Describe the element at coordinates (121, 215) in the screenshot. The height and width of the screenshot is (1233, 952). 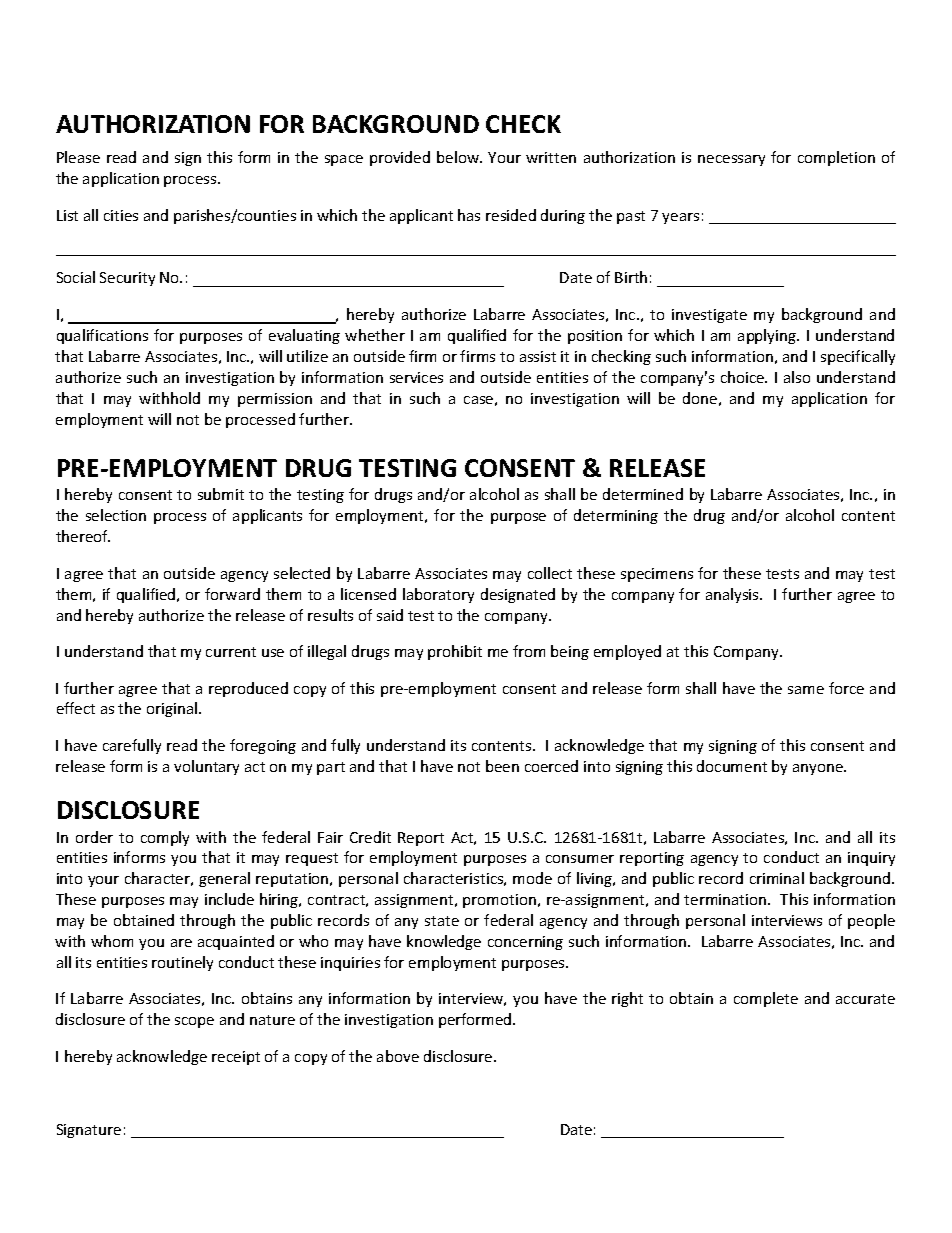
I see `cities` at that location.
